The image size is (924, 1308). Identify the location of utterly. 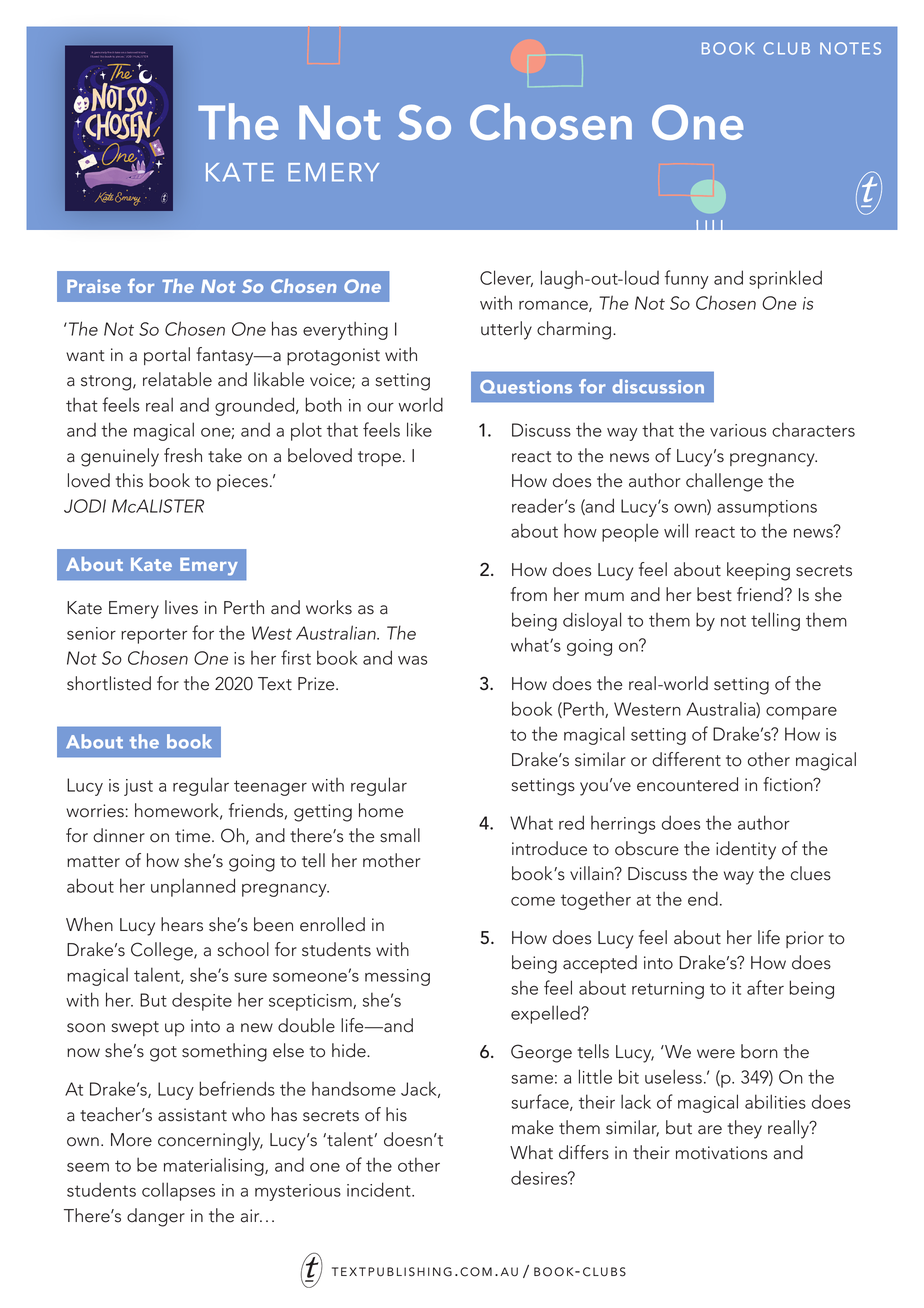
(506, 330).
